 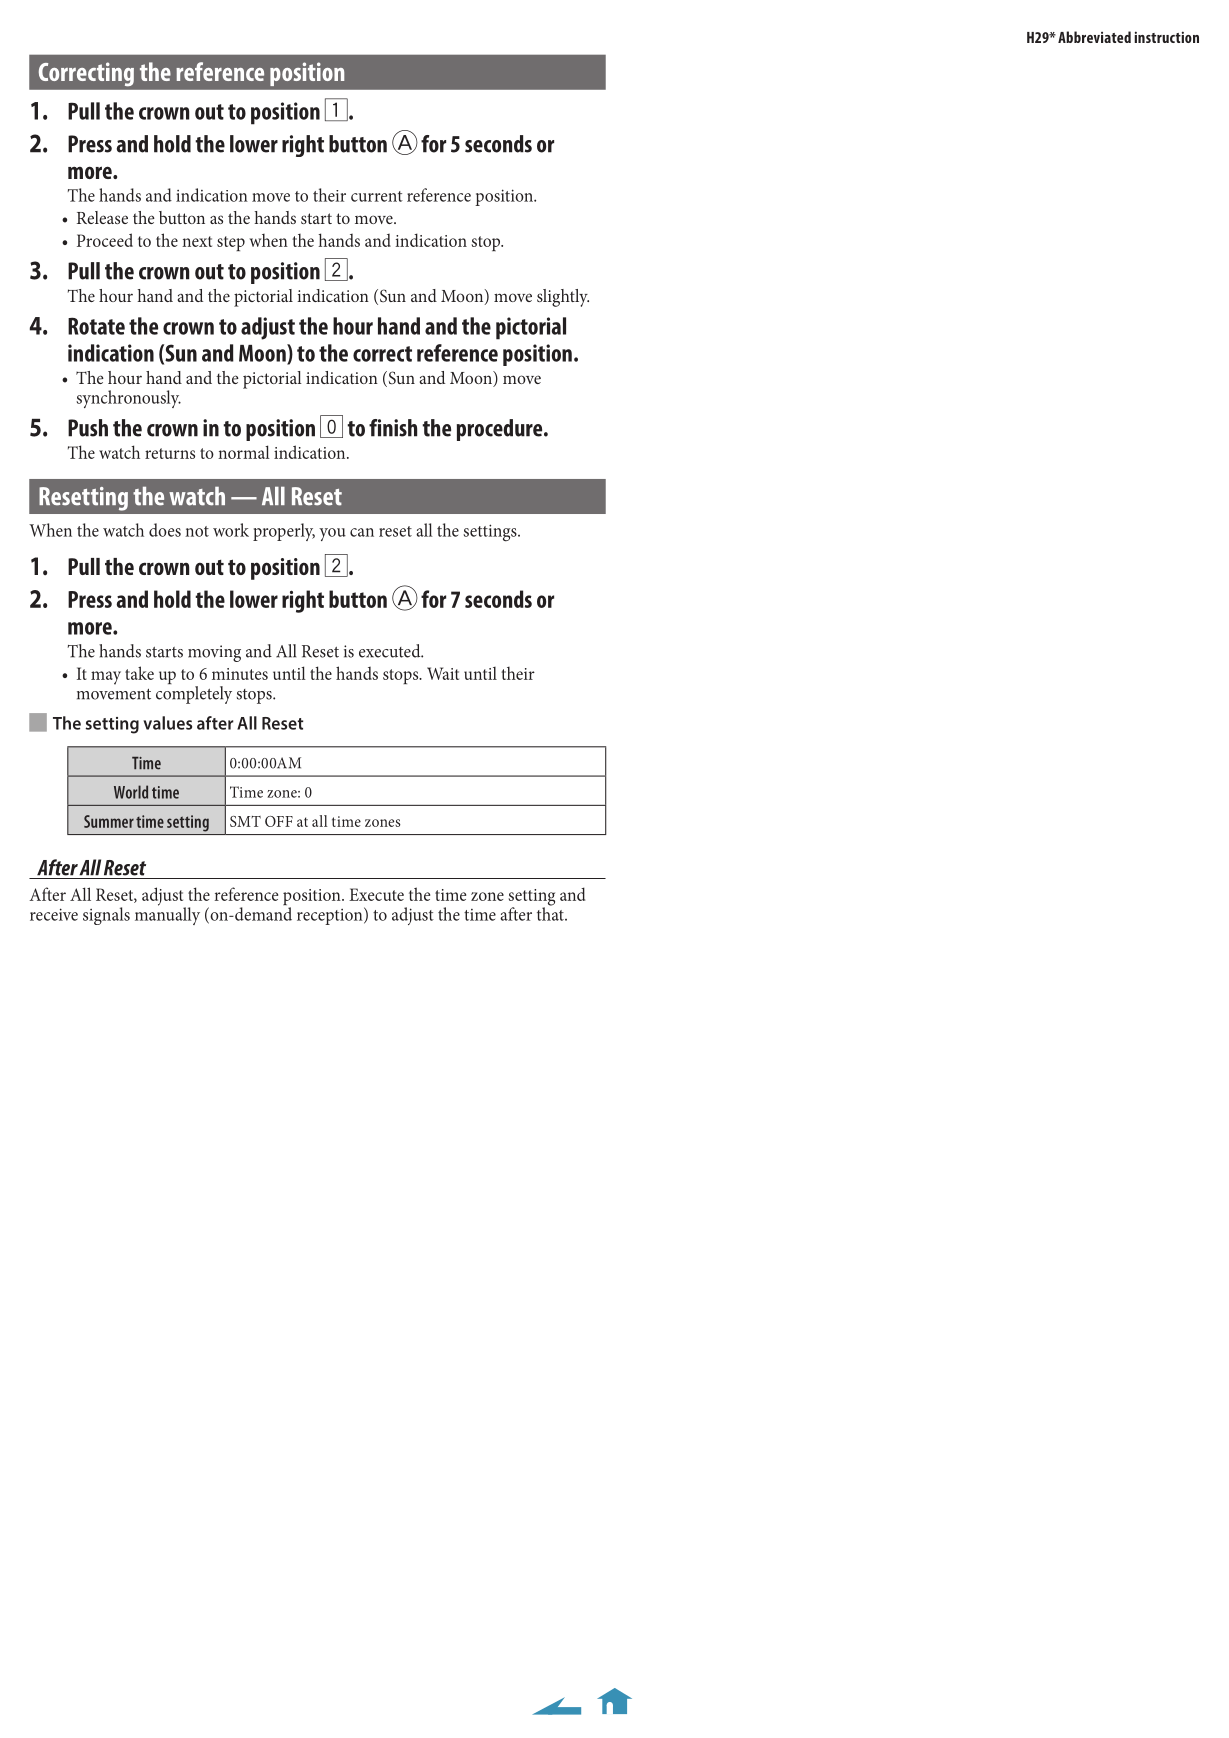 What do you see at coordinates (194, 695) in the page?
I see `completely` at bounding box center [194, 695].
